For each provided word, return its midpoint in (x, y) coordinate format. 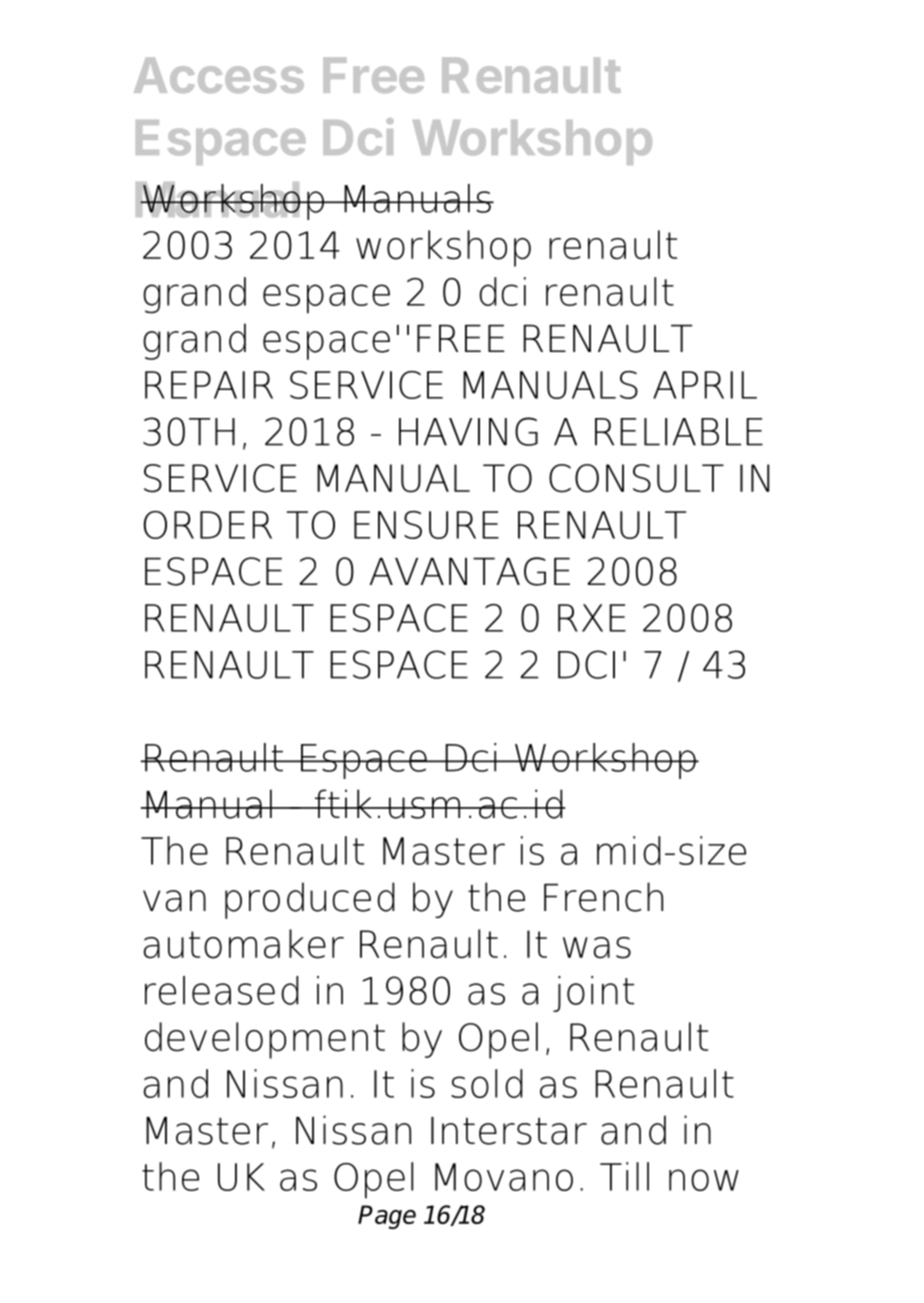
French (603, 897)
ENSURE (426, 525)
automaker (244, 944)
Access (219, 75)
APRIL (705, 385)
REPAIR (209, 385)
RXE (592, 618)
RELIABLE (679, 432)
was (597, 948)
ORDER (208, 525)
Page (387, 1217)
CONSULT (636, 478)
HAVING (468, 431)
